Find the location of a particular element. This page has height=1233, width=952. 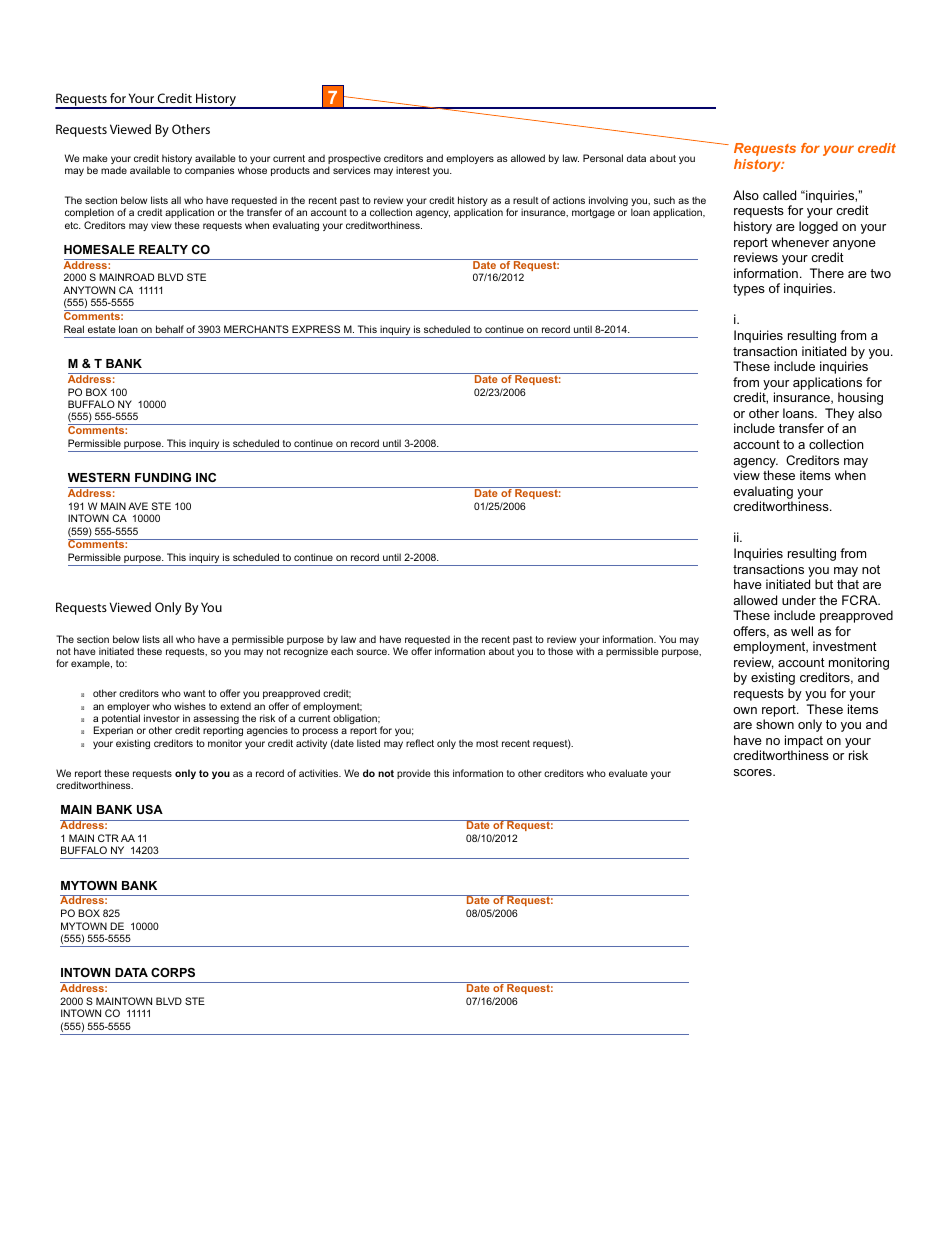

provide is located at coordinates (413, 774).
